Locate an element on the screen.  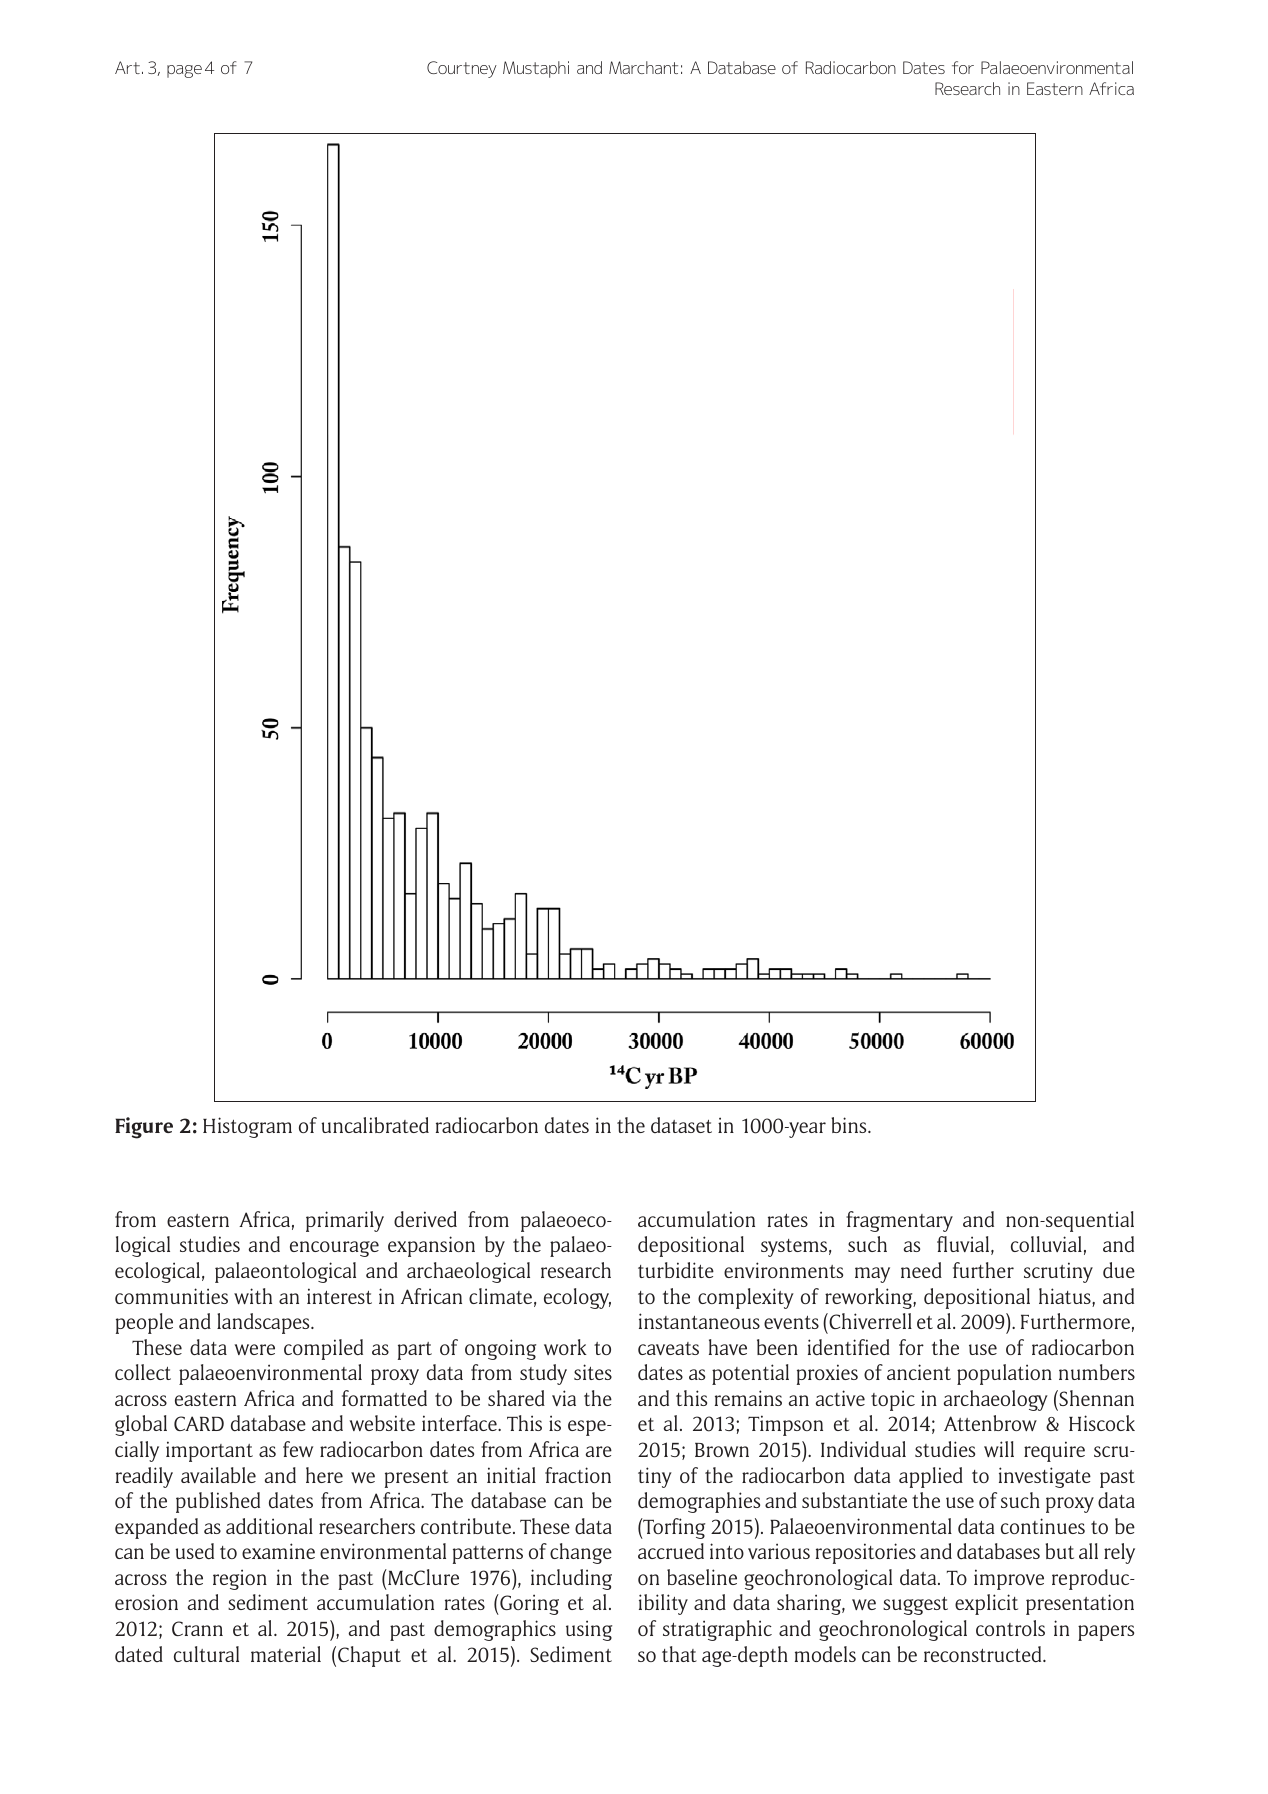
Courtney is located at coordinates (462, 69).
